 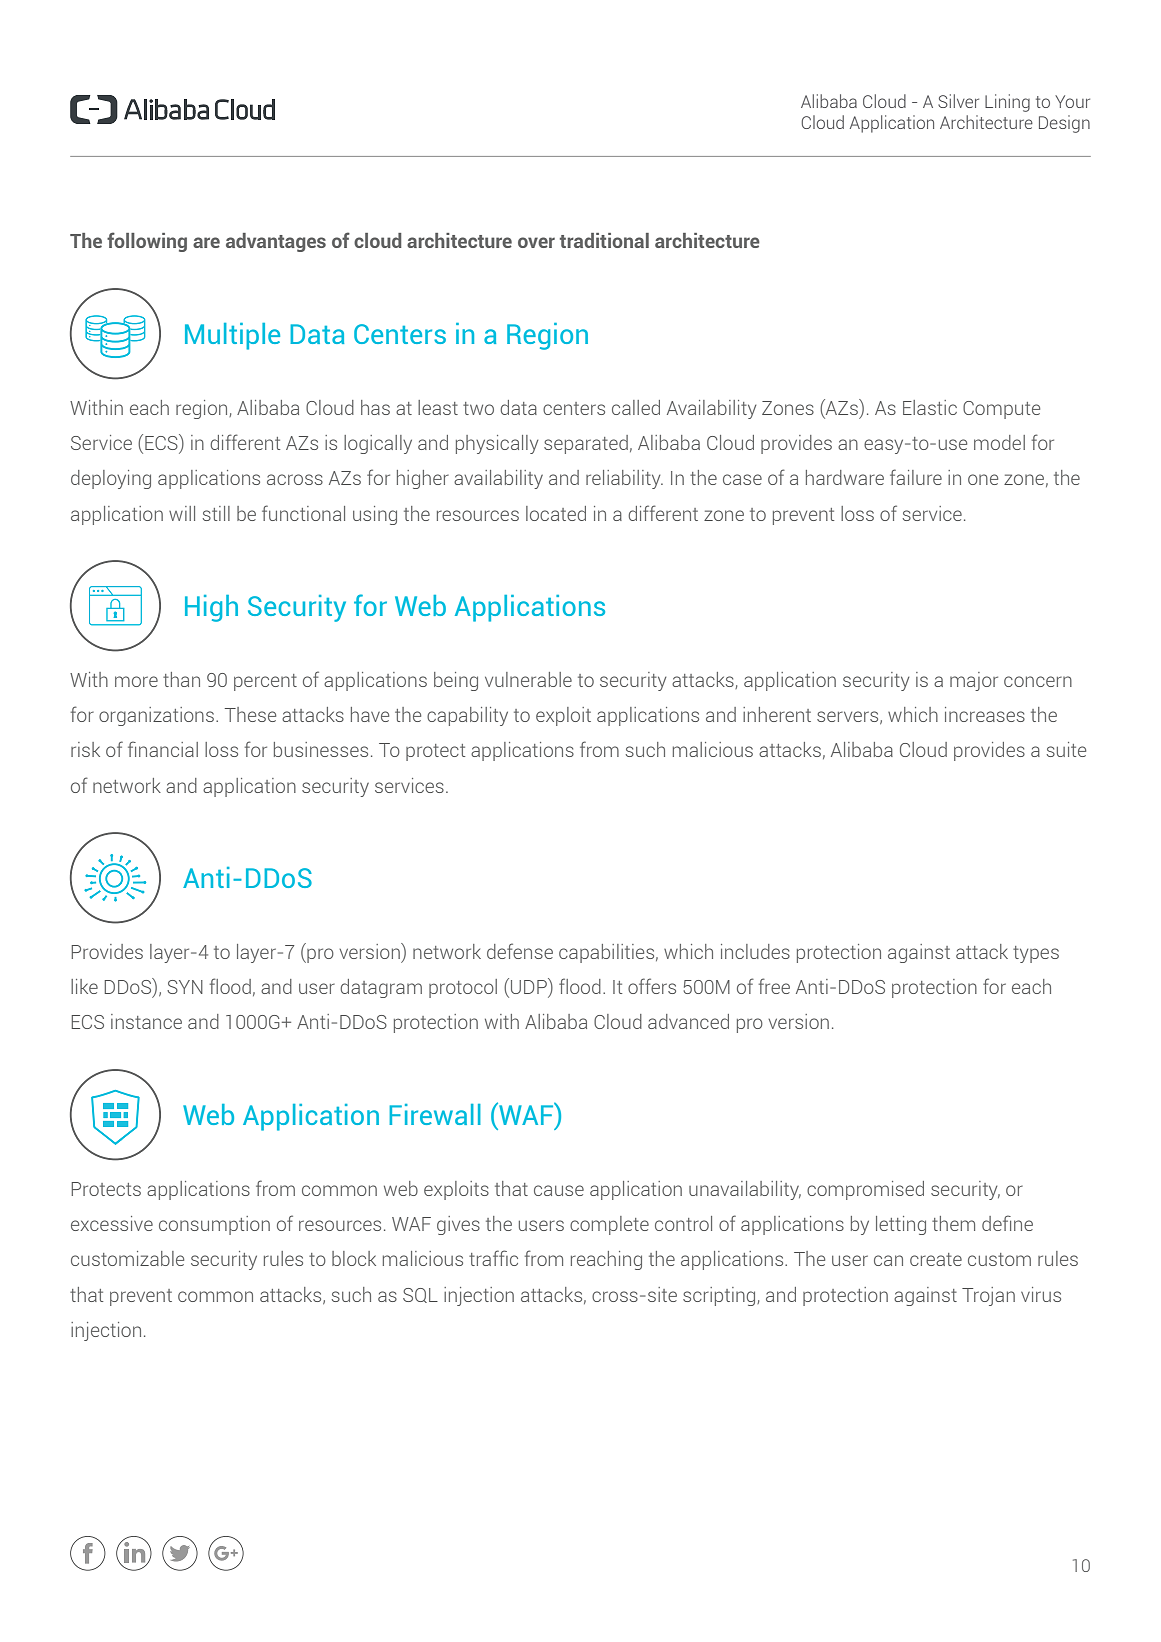 What do you see at coordinates (528, 679) in the screenshot?
I see `vulnerable` at bounding box center [528, 679].
